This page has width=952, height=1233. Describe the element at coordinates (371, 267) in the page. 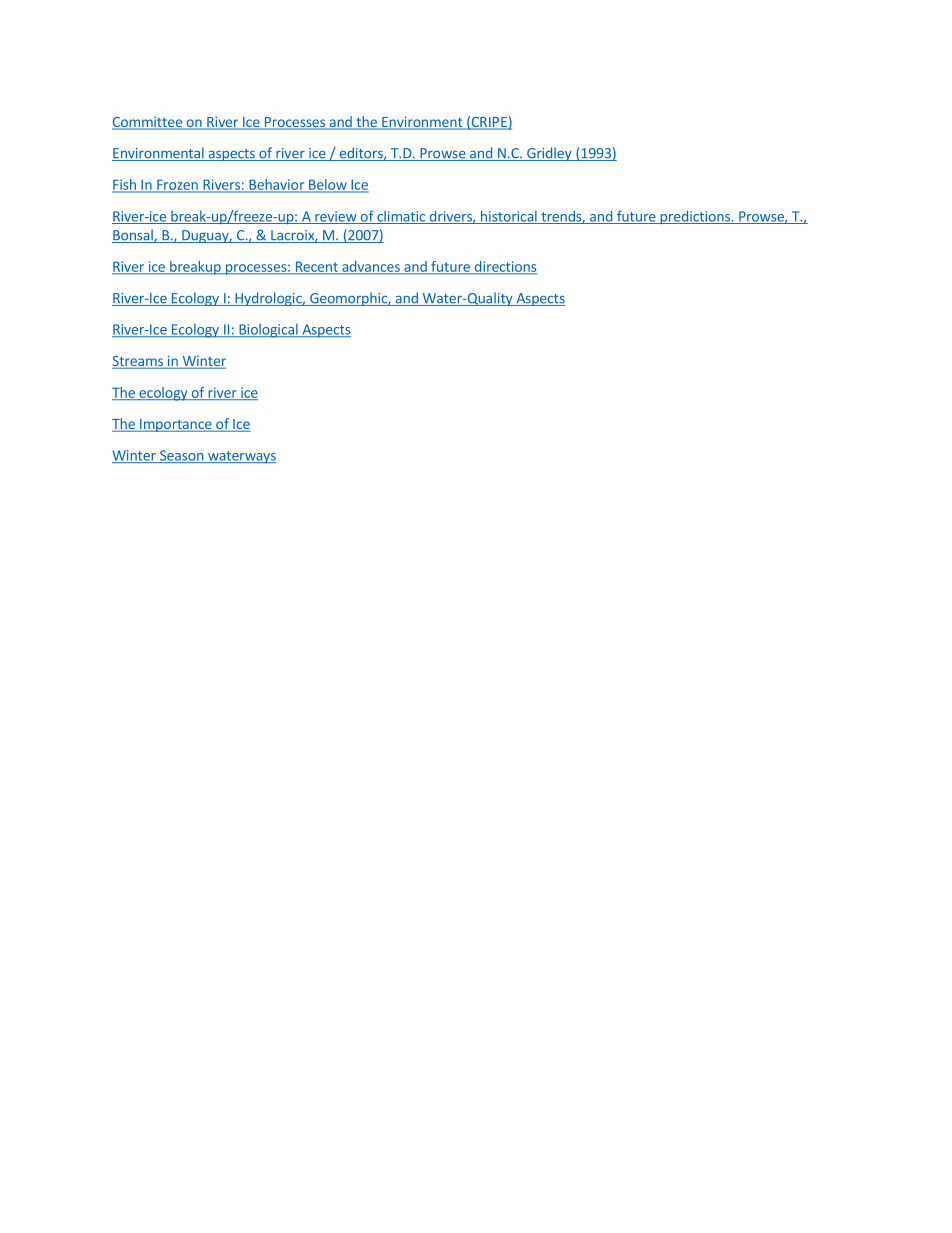

I see `advances` at that location.
